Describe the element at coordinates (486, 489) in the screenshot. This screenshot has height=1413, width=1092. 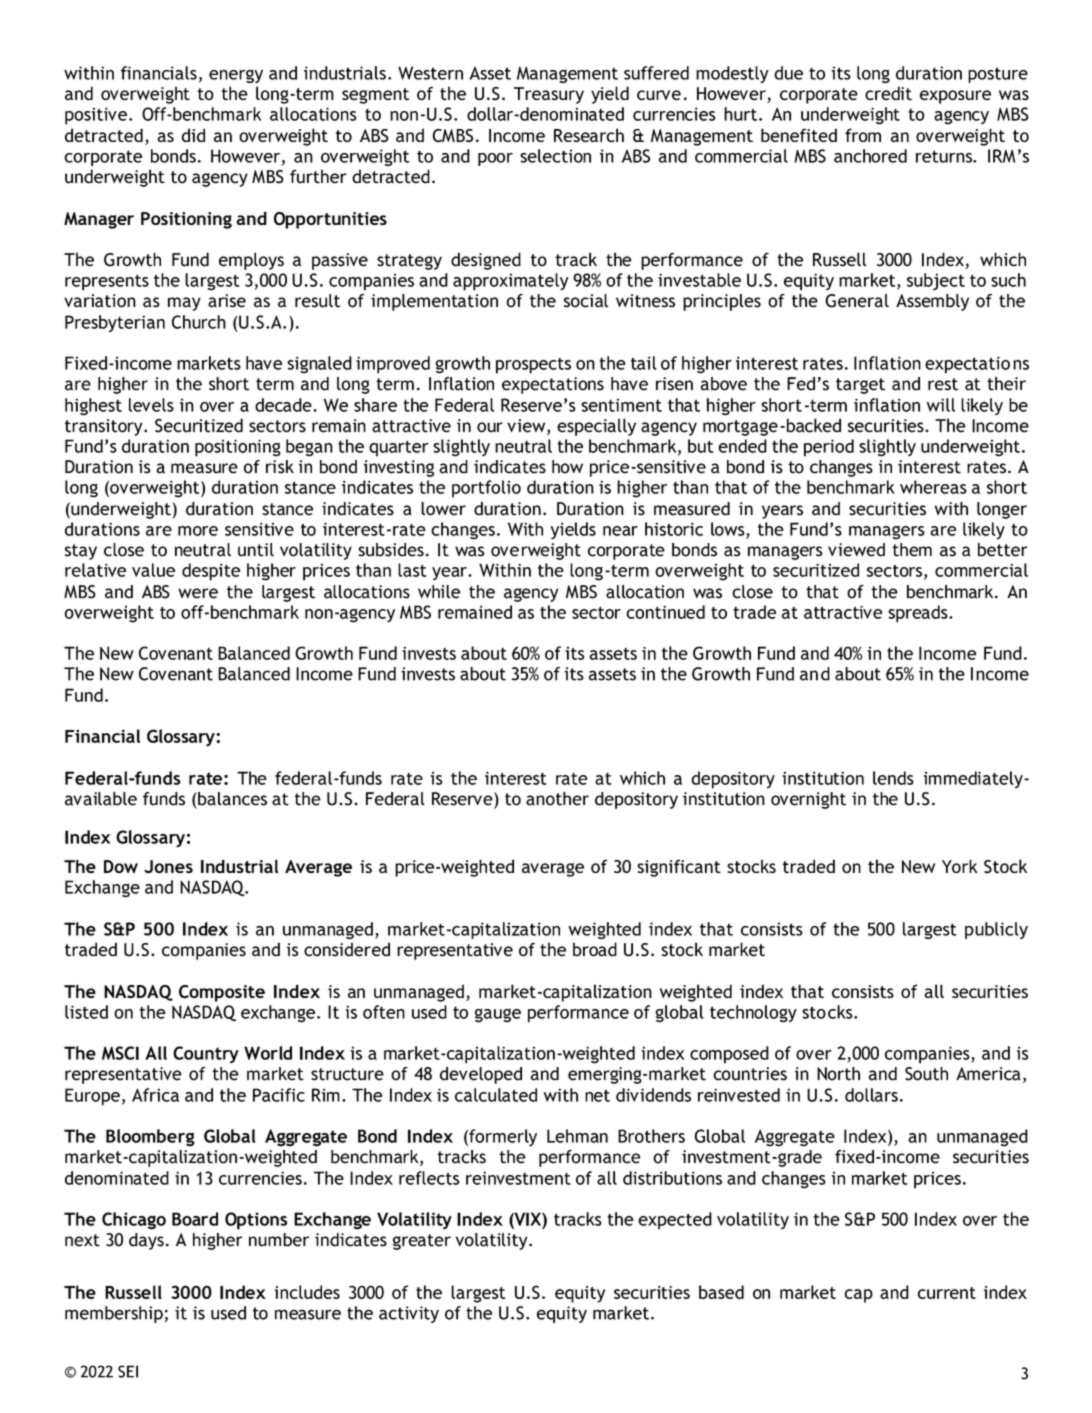
I see `portfolio` at that location.
